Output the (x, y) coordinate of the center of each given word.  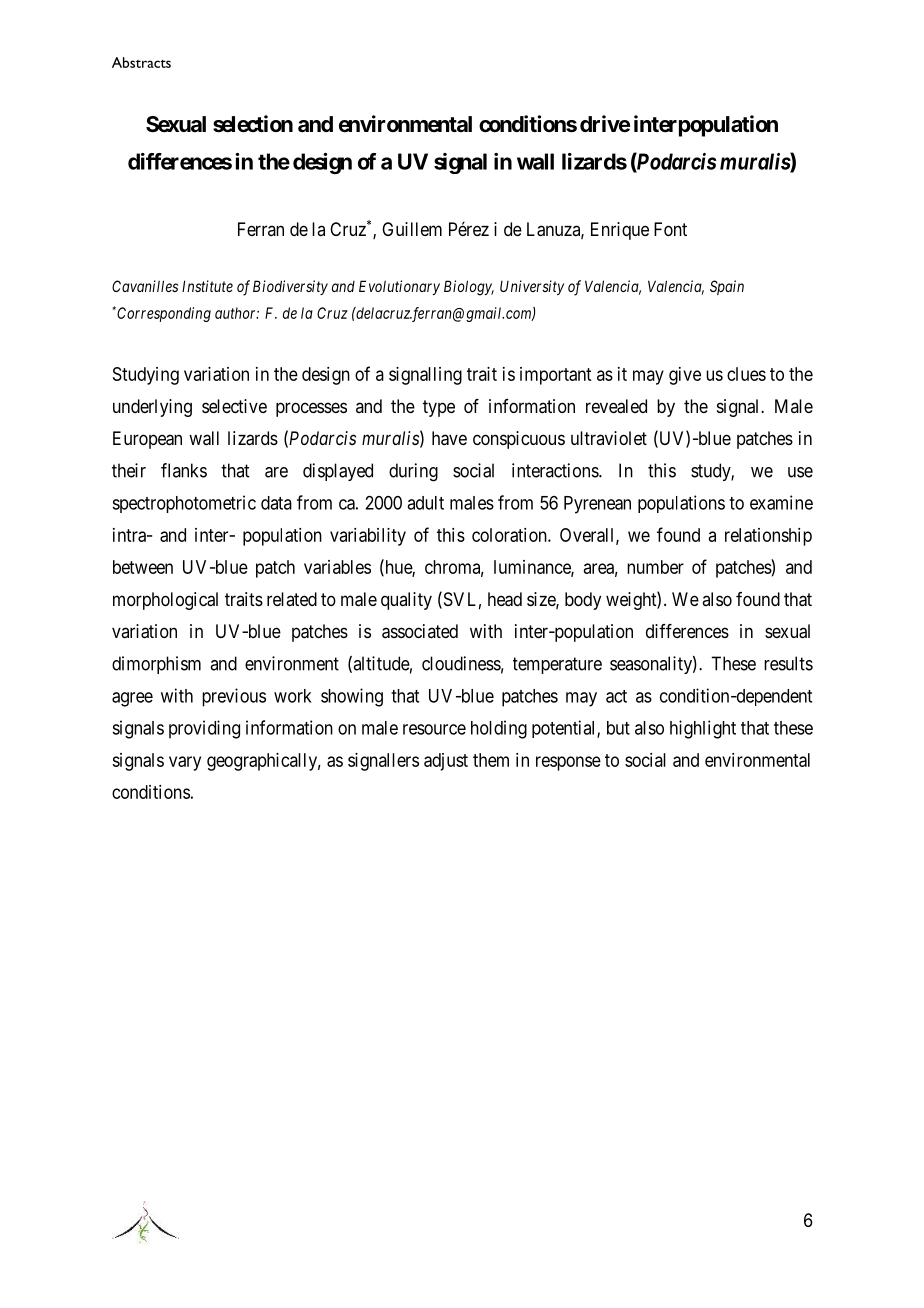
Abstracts (141, 62)
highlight (703, 729)
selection (253, 124)
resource (434, 729)
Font (670, 229)
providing (204, 729)
